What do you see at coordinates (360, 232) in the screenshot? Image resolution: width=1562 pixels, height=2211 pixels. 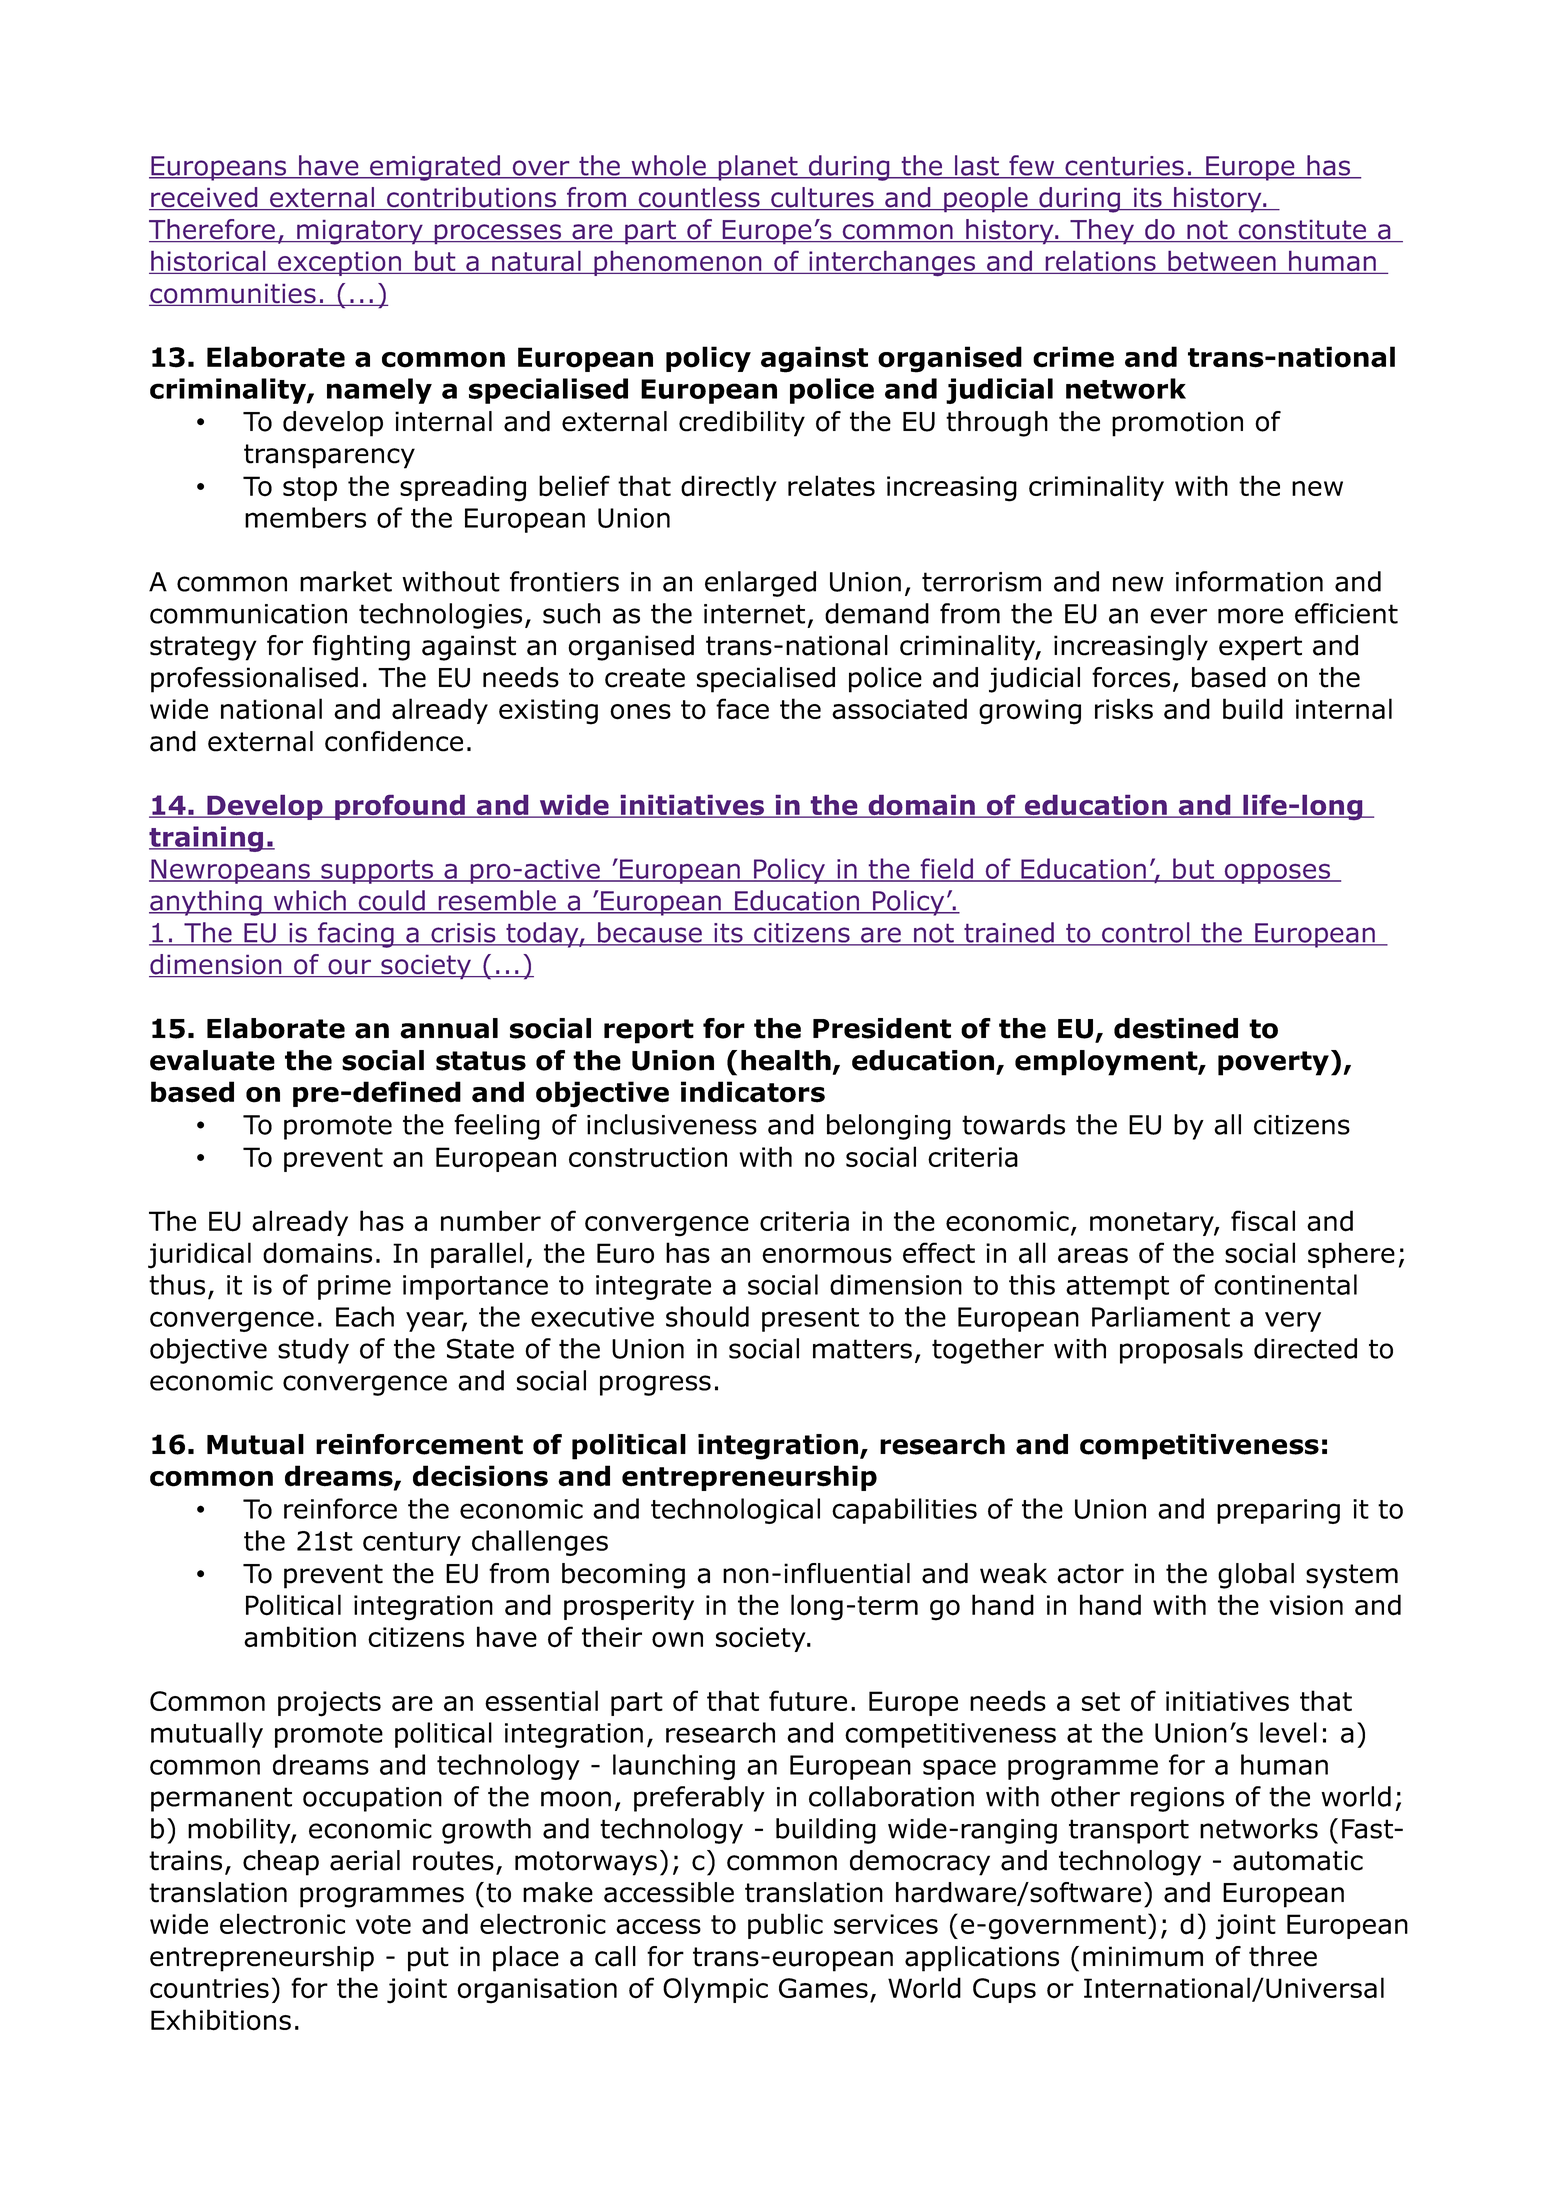 I see `migratory` at bounding box center [360, 232].
